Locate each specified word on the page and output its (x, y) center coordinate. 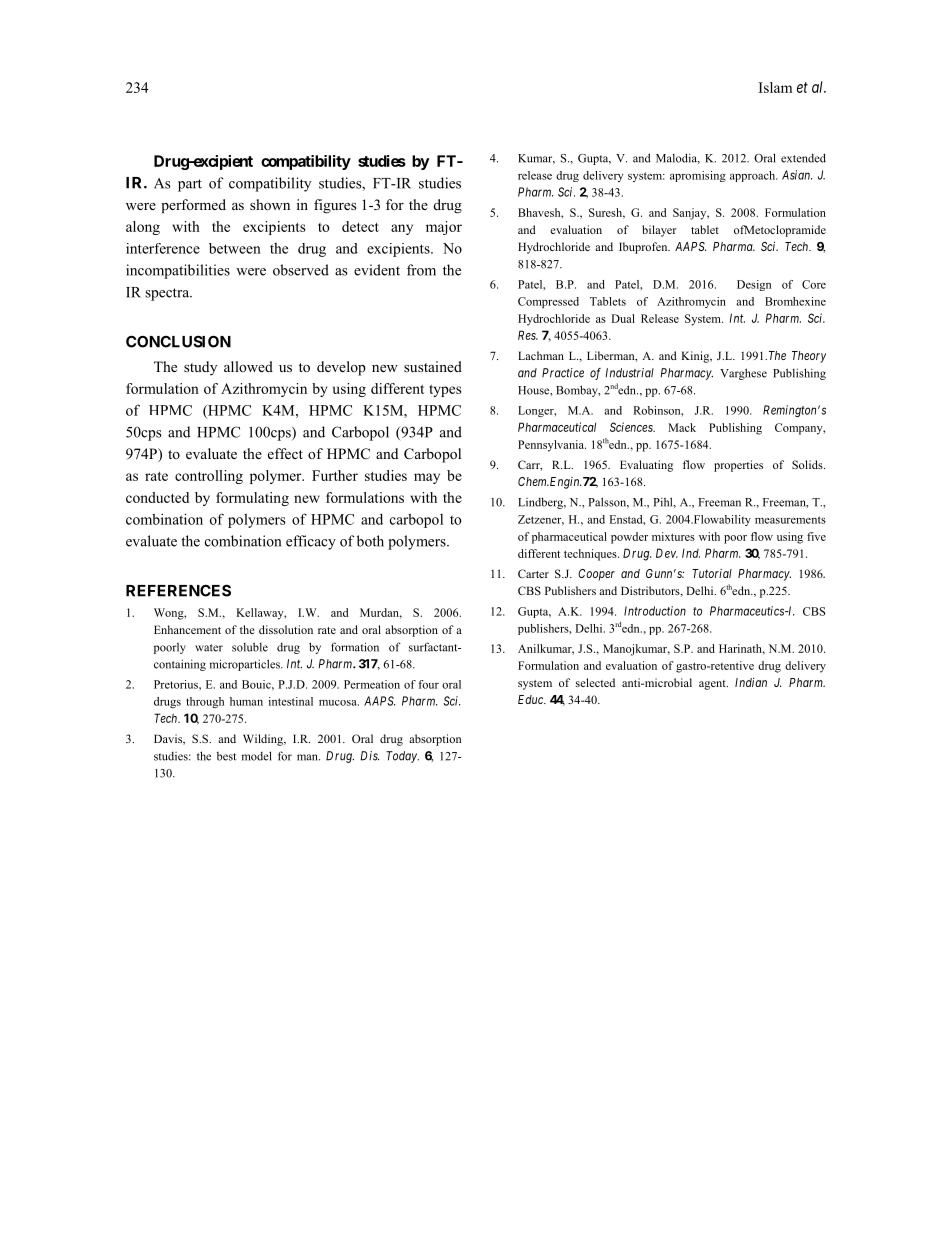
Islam (775, 87)
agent (713, 685)
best (226, 756)
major (444, 228)
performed (193, 206)
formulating (252, 499)
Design (754, 285)
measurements (790, 520)
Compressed (548, 302)
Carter (533, 573)
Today (402, 757)
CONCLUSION (178, 341)
